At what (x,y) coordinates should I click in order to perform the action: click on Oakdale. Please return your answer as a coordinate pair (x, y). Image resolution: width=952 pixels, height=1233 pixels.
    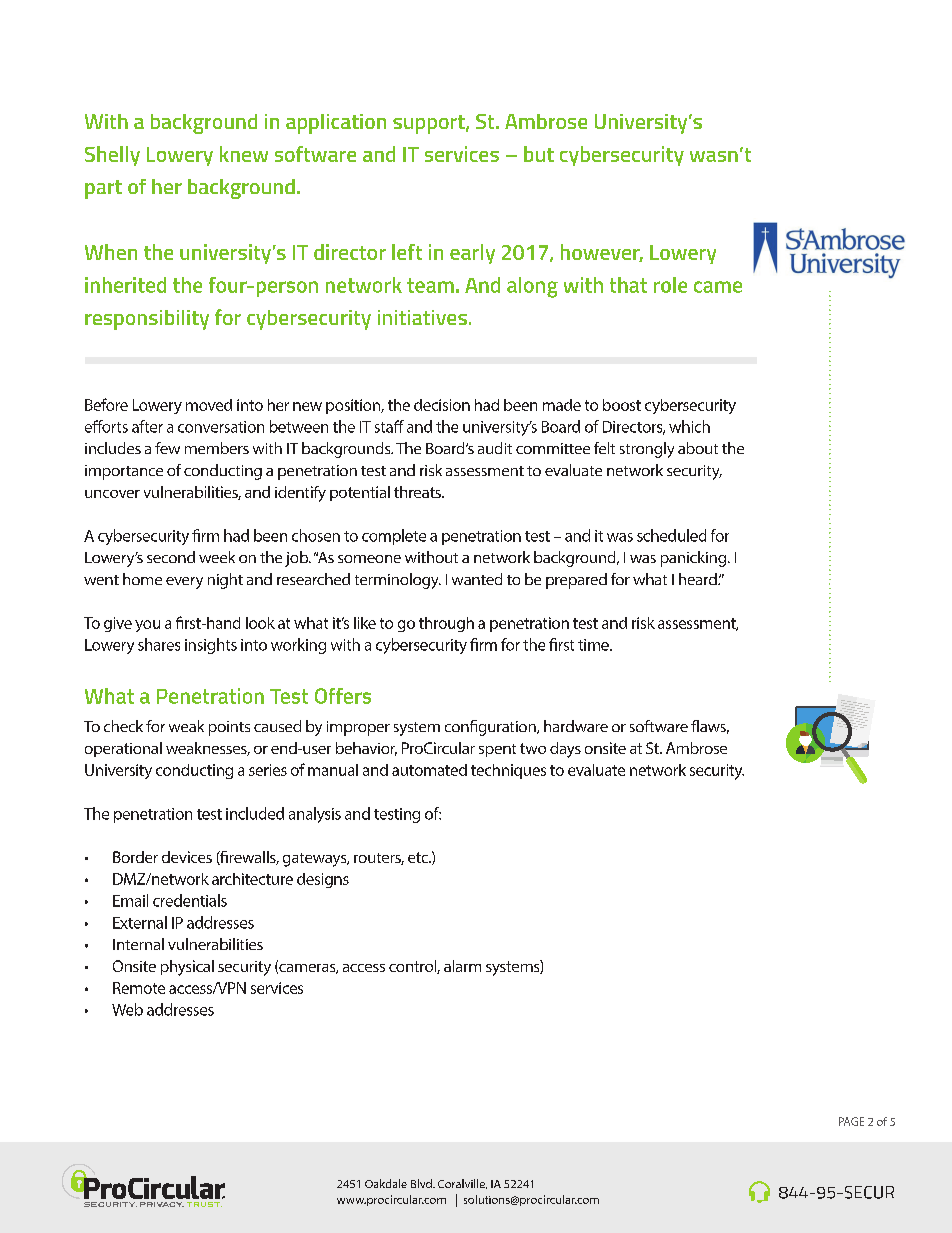
    Looking at the image, I should click on (386, 1183).
